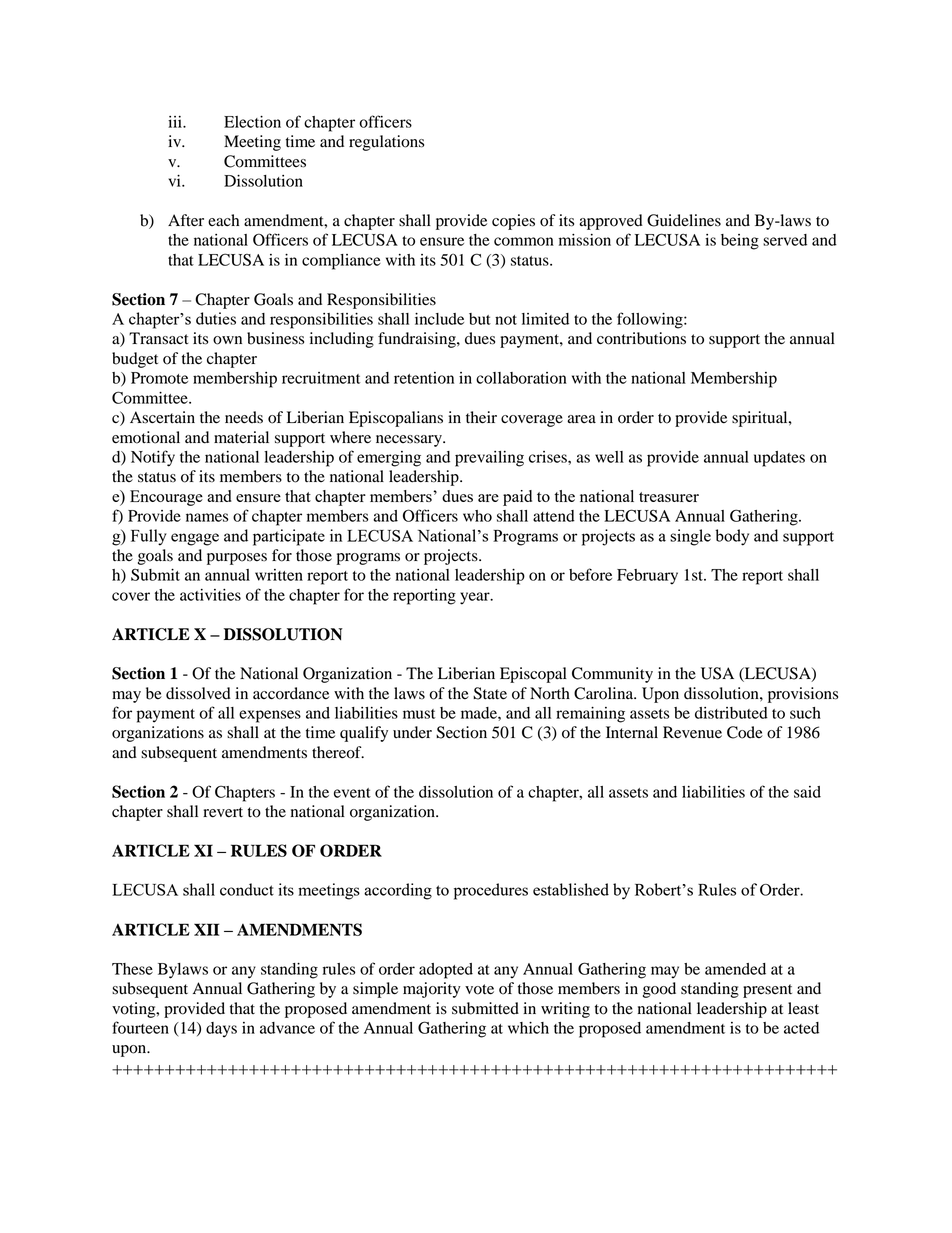 The height and width of the screenshot is (1233, 952). Describe the element at coordinates (176, 122) in the screenshot. I see `iii` at that location.
